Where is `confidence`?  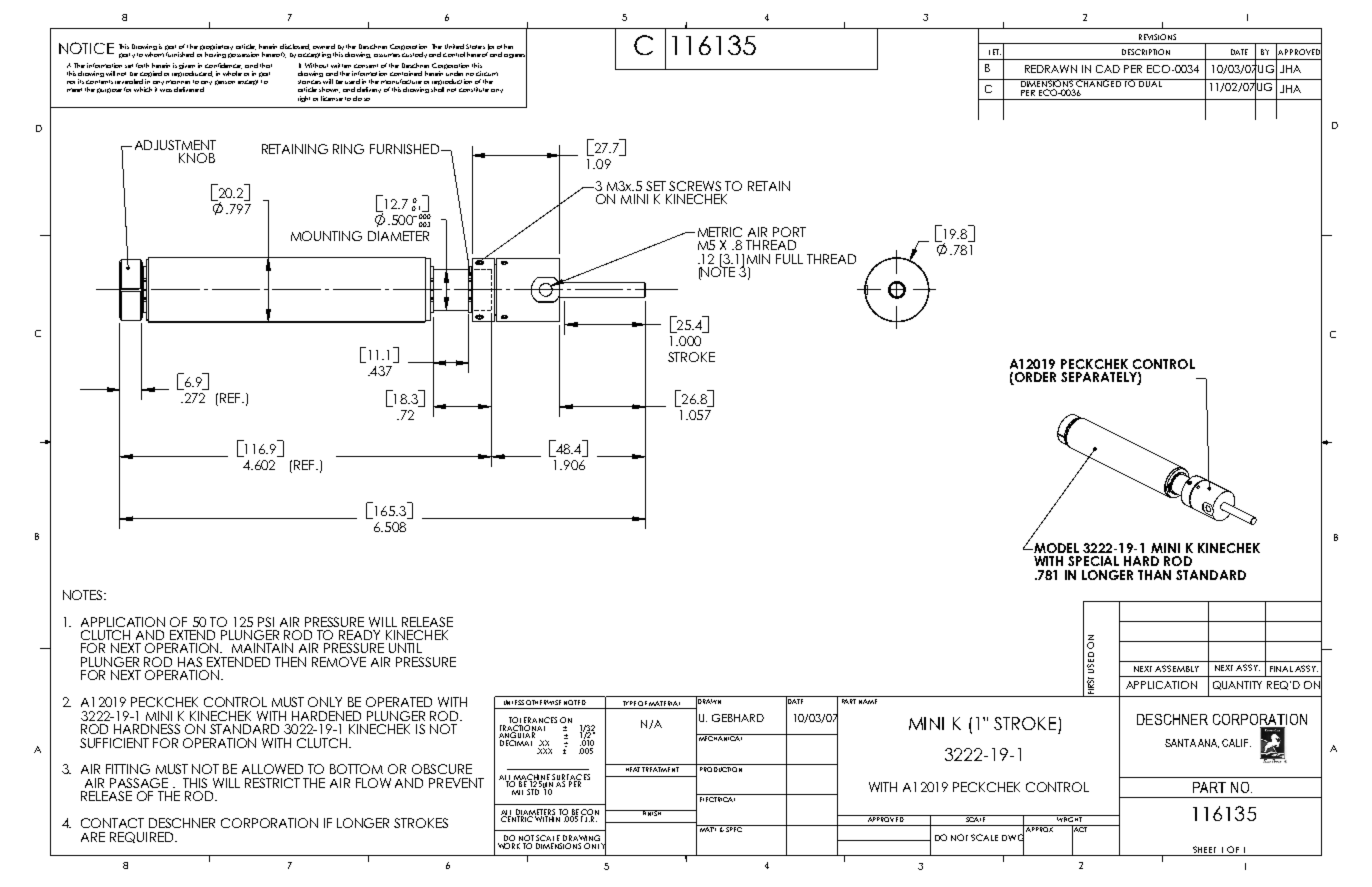
confidence is located at coordinates (223, 66).
